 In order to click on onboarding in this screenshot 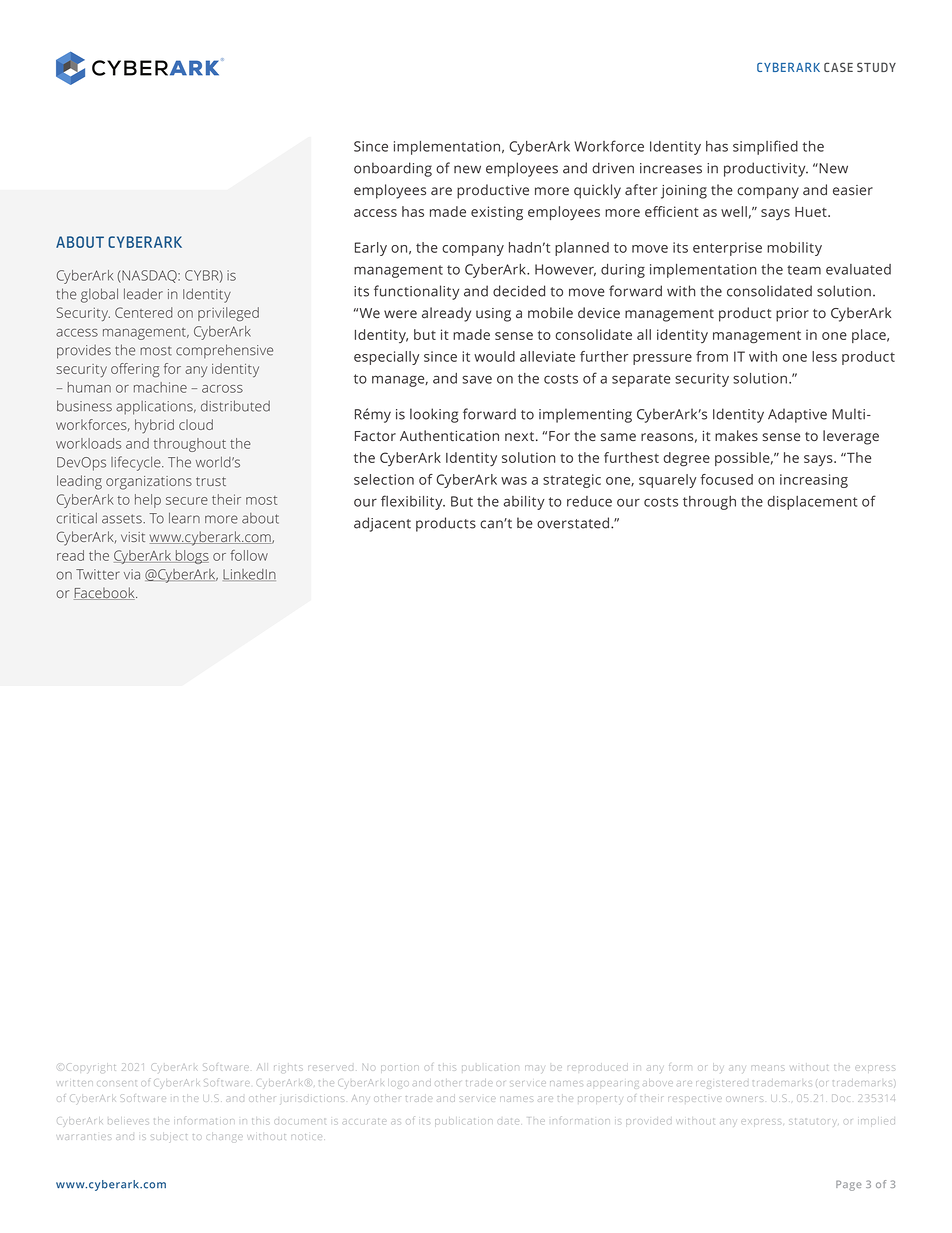, I will do `click(393, 169)`.
